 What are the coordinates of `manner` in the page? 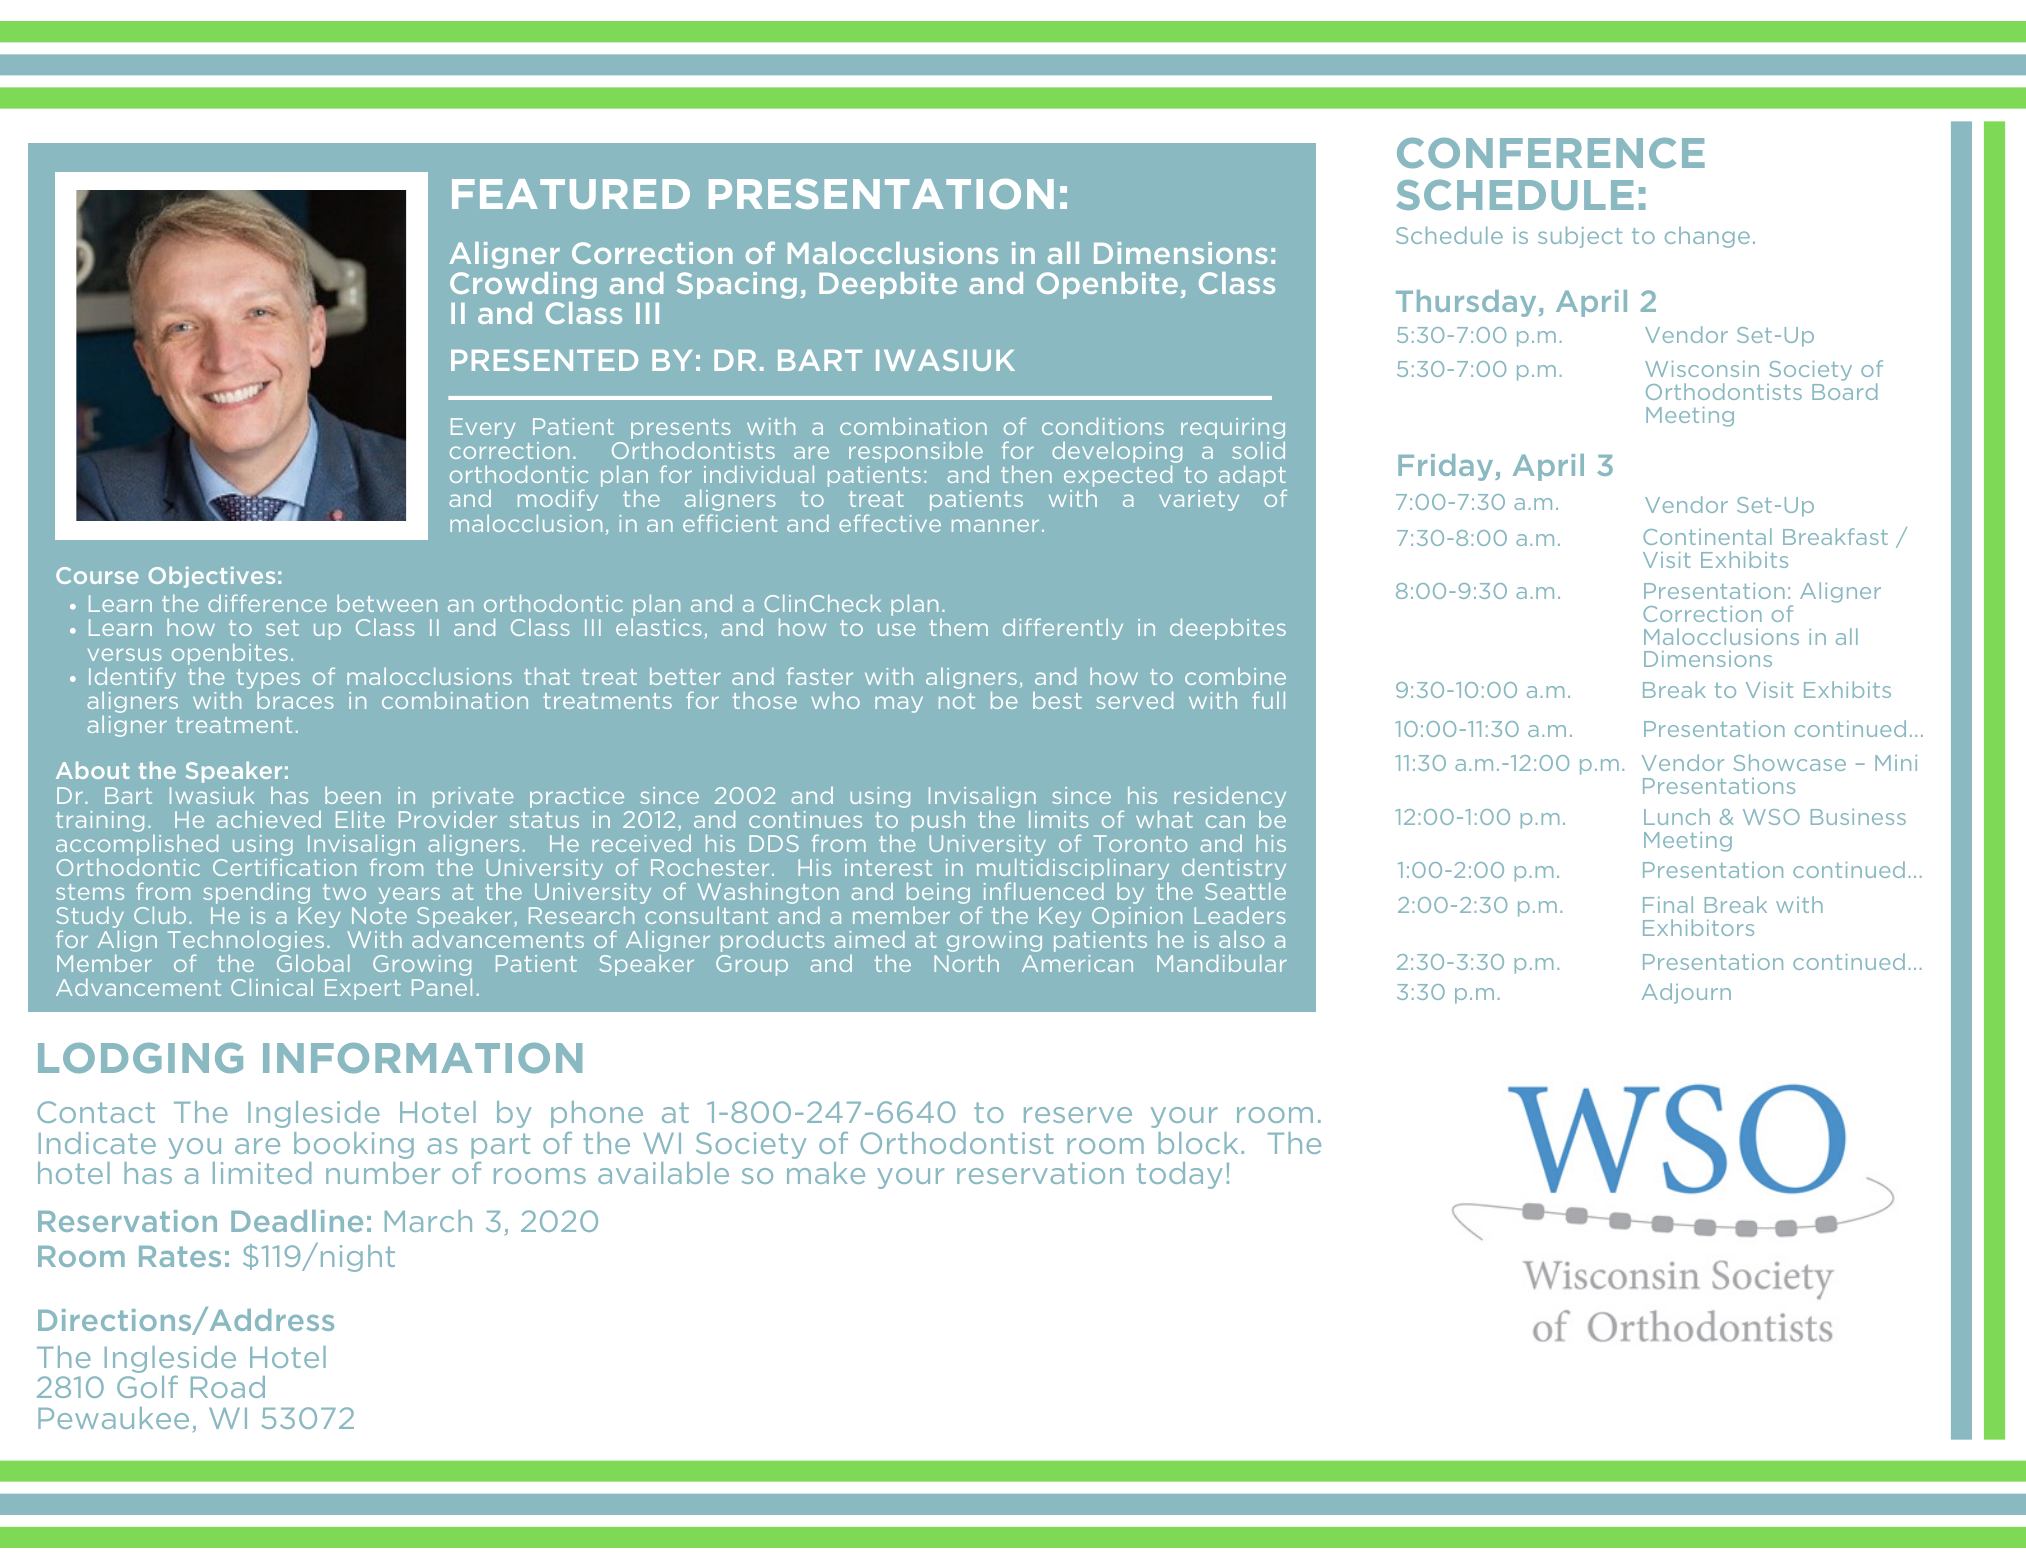 It's located at (995, 525).
